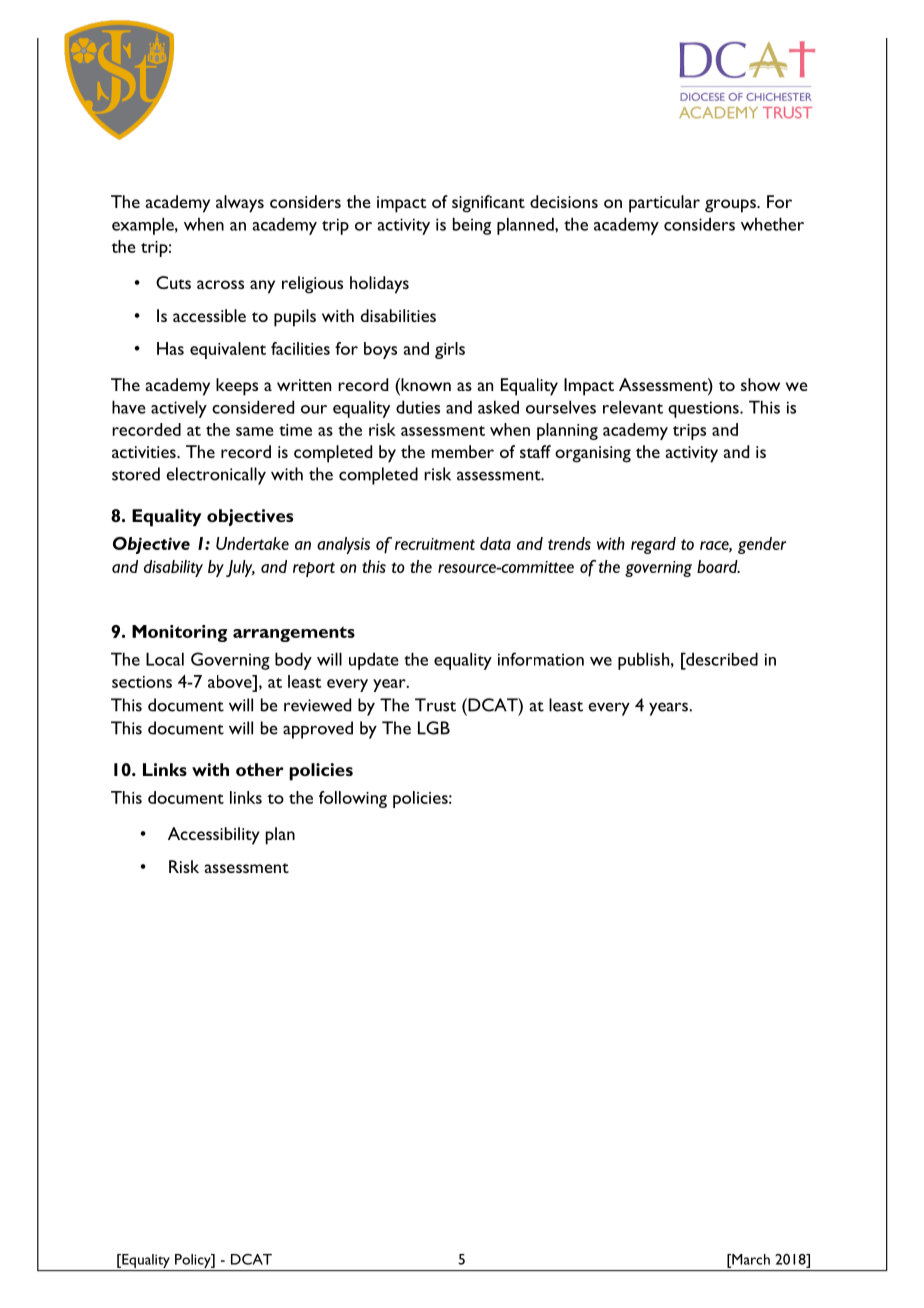 This screenshot has height=1308, width=924. Describe the element at coordinates (318, 730) in the screenshot. I see `approved` at that location.
